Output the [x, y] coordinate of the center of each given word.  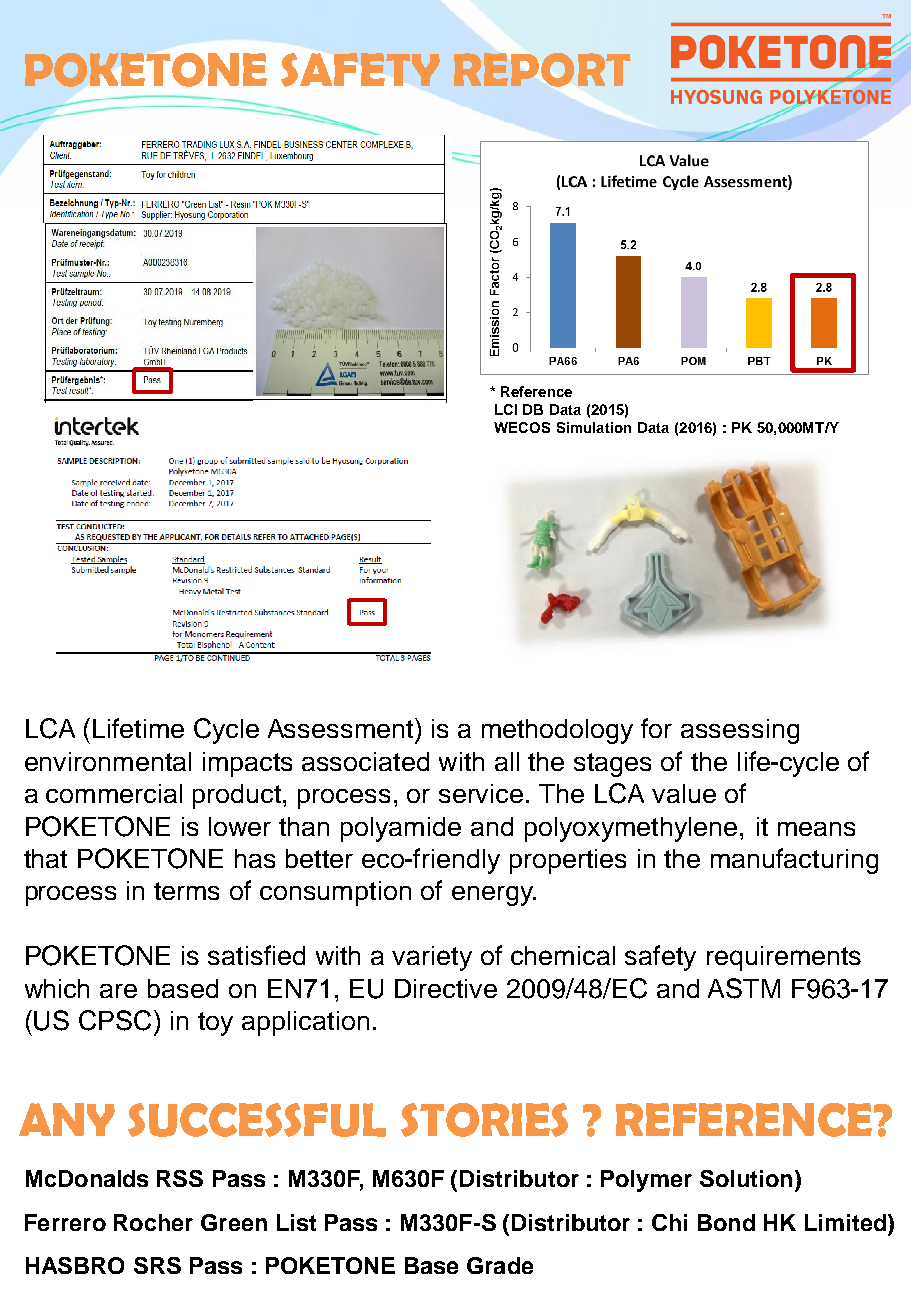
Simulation [594, 427]
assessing [740, 731]
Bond [726, 1222]
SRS [157, 1265]
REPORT [542, 70]
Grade [500, 1265]
